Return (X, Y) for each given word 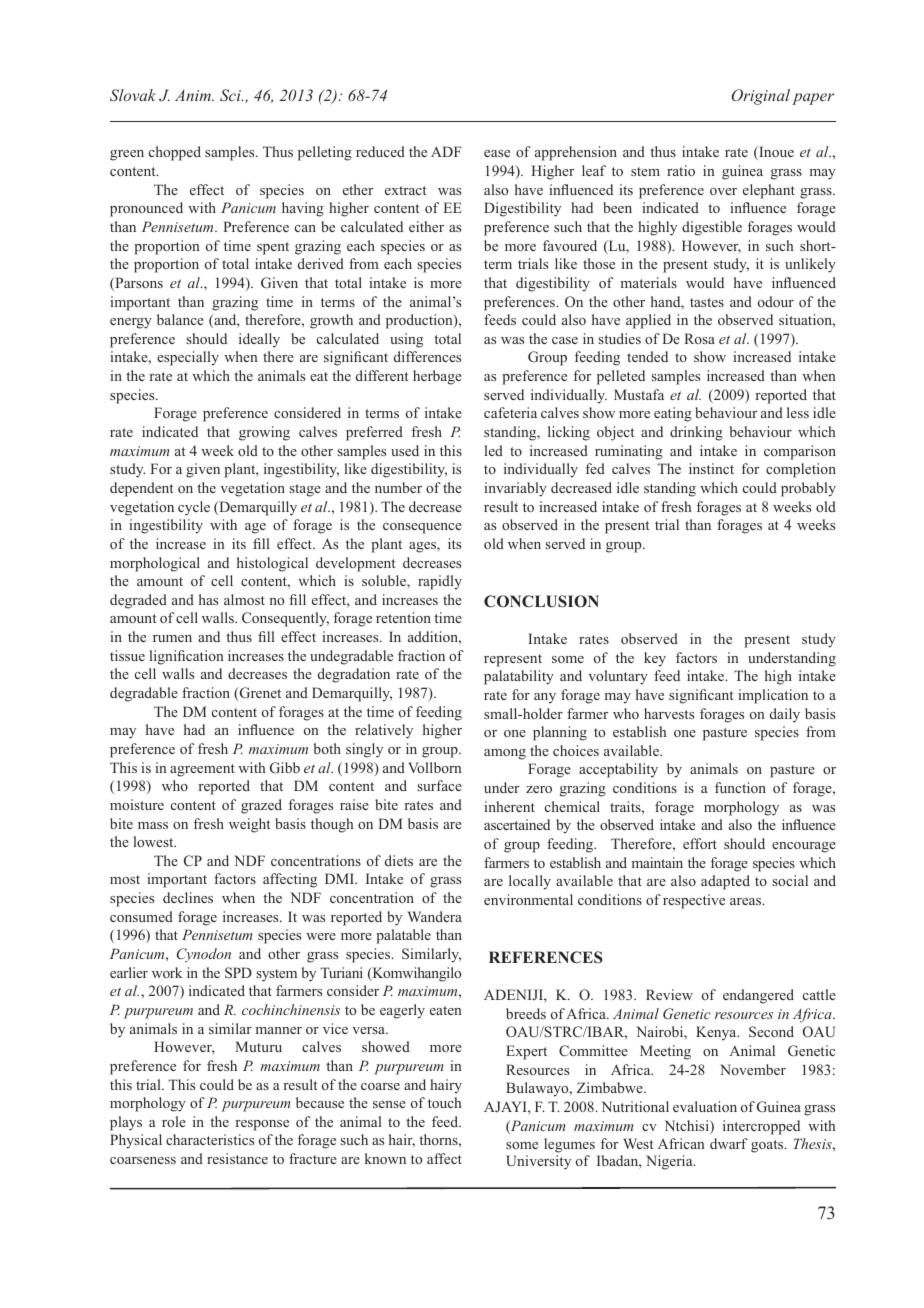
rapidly (440, 582)
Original (761, 97)
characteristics (210, 1139)
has (208, 599)
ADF (446, 151)
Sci (231, 95)
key (655, 659)
